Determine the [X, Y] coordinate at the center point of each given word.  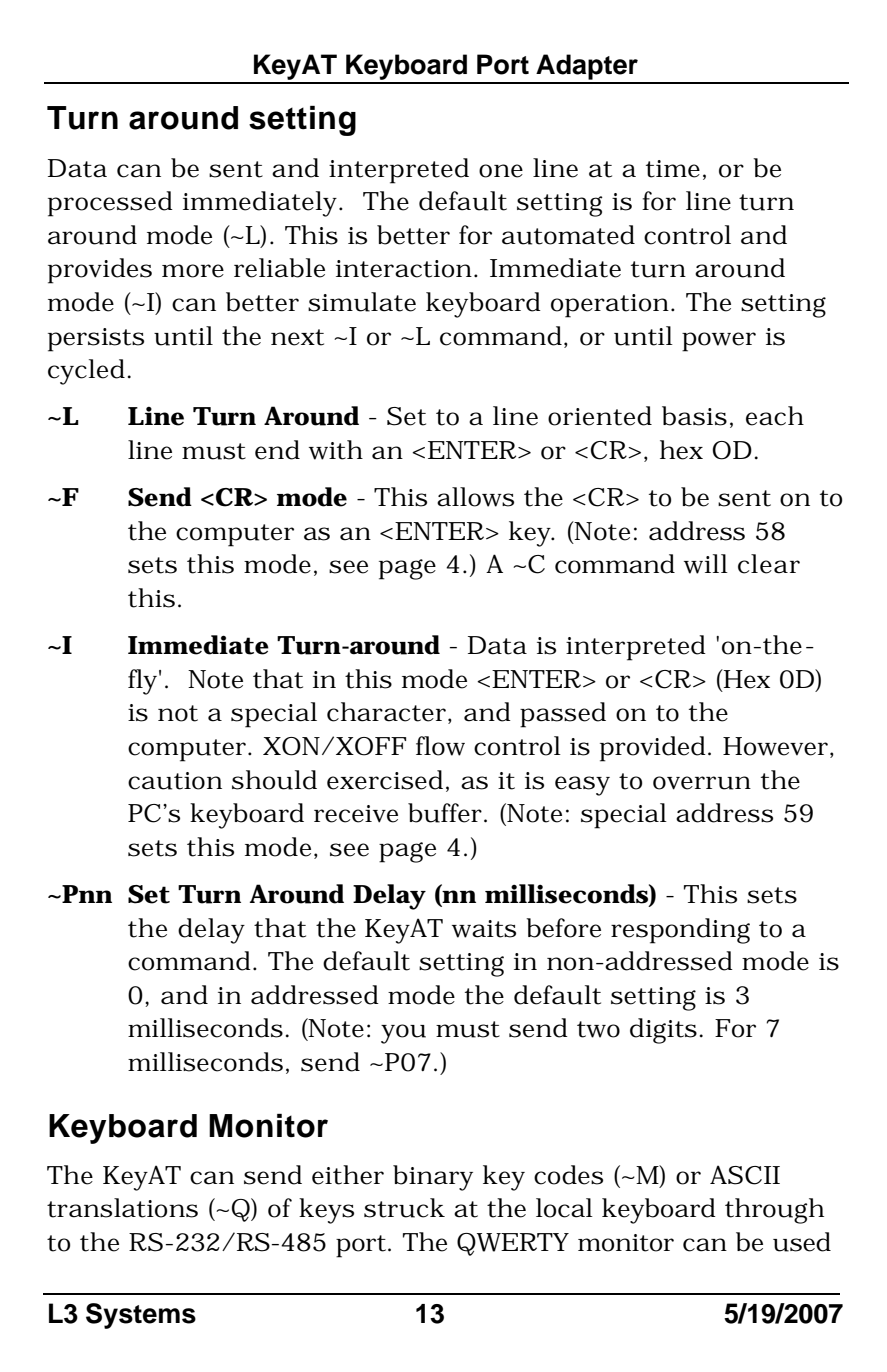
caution [175, 781]
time [673, 169]
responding [680, 931]
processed [110, 204]
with [336, 450]
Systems [141, 1316]
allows [475, 497]
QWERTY [513, 1244]
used [802, 1242]
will [706, 564]
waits [484, 929]
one [501, 171]
